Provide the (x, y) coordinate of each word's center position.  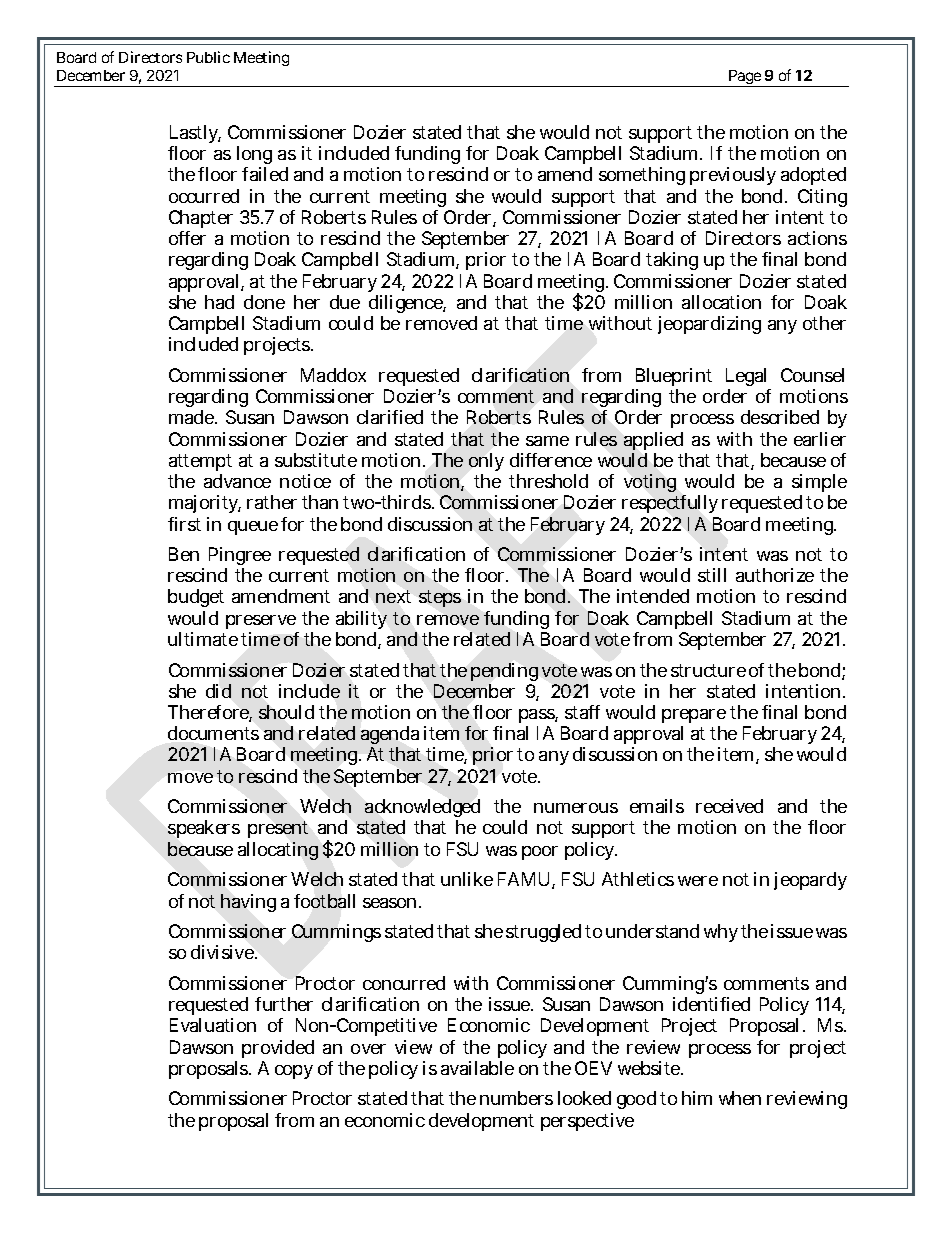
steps (440, 598)
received (729, 806)
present (278, 829)
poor (540, 853)
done (264, 302)
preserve (261, 622)
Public (208, 57)
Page (744, 78)
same (547, 441)
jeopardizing (709, 325)
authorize (775, 575)
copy (294, 1072)
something (642, 176)
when (740, 1098)
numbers (516, 1098)
